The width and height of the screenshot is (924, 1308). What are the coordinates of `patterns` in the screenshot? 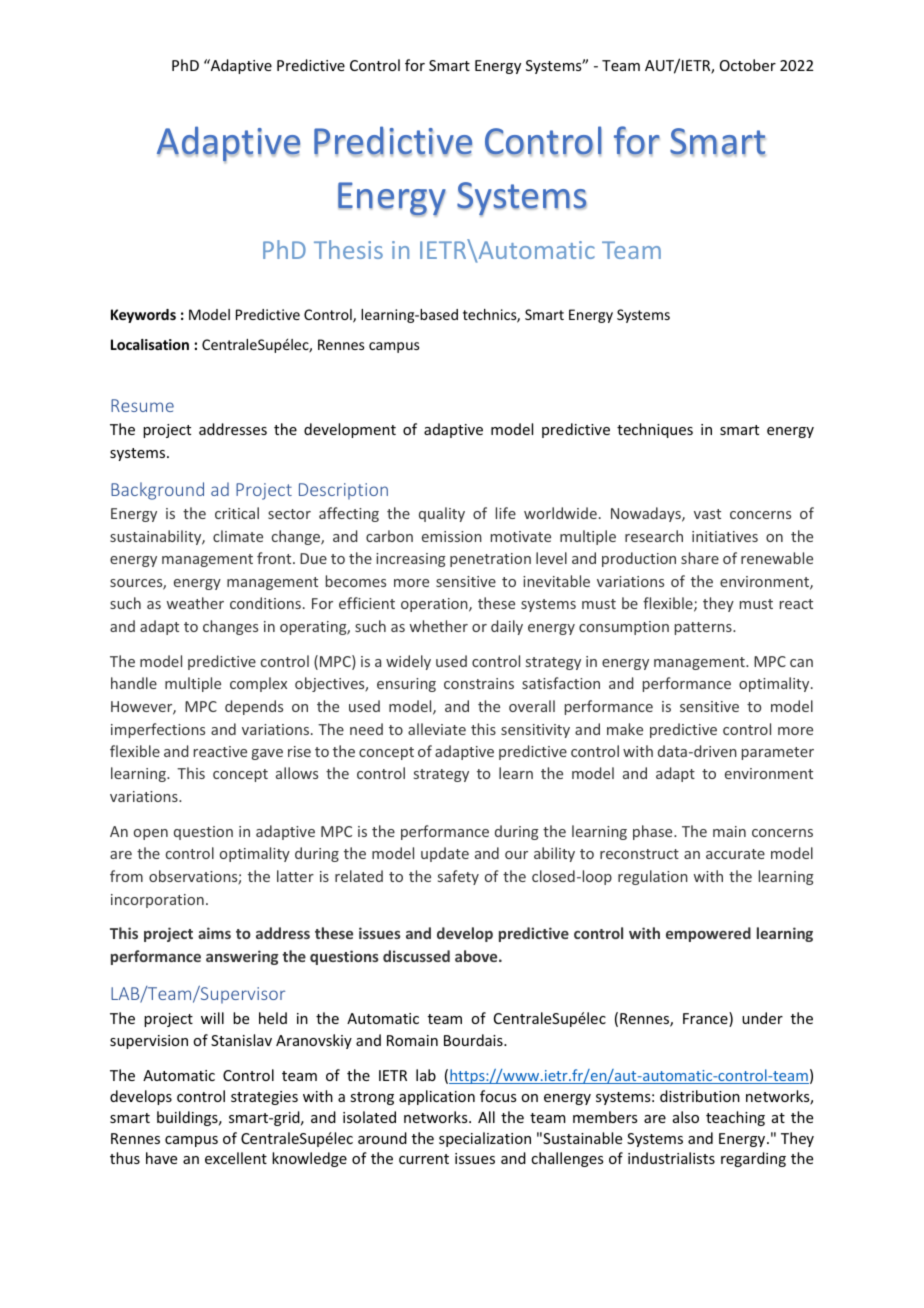 It's located at (704, 628).
